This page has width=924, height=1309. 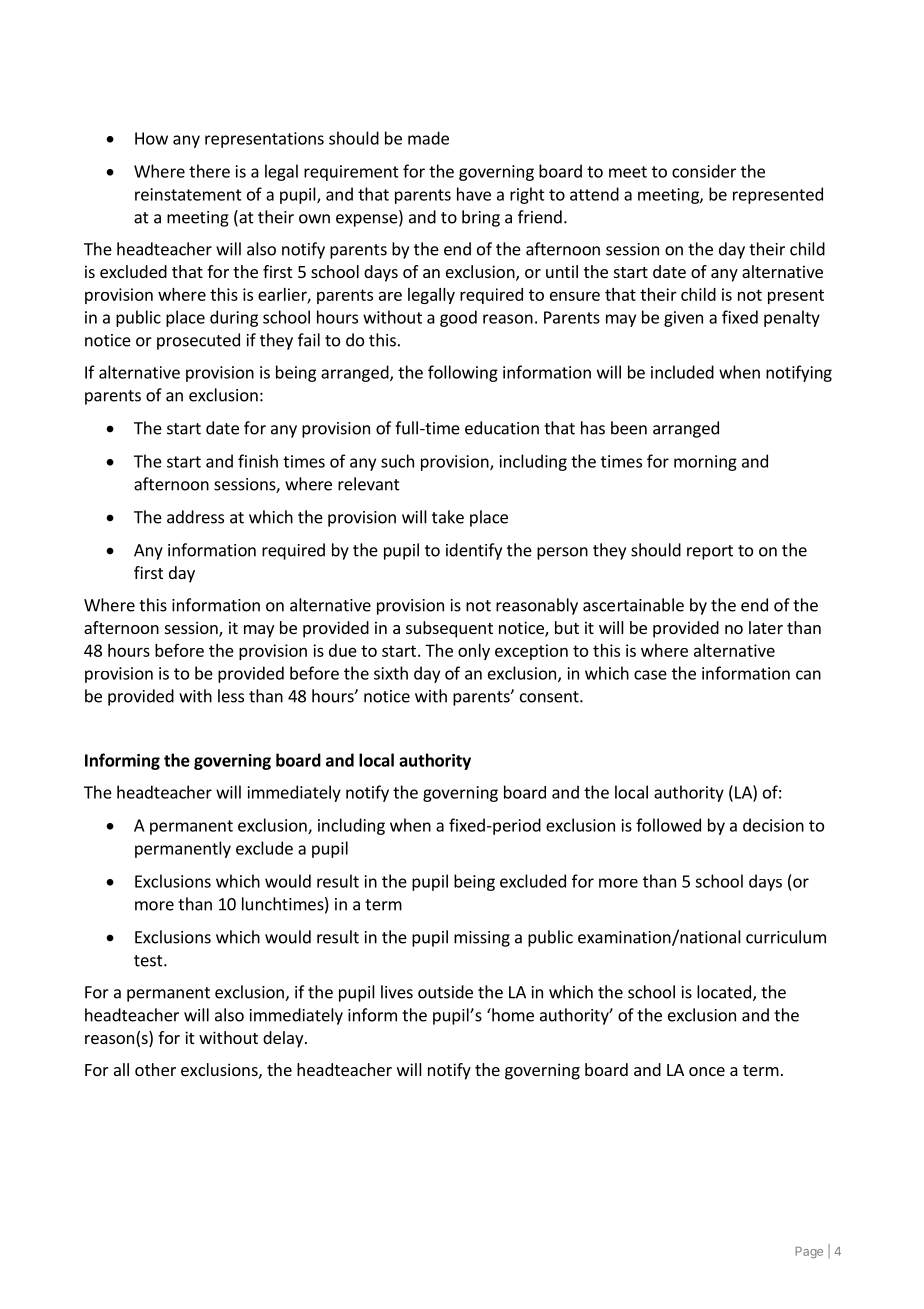 I want to click on less, so click(x=231, y=696).
